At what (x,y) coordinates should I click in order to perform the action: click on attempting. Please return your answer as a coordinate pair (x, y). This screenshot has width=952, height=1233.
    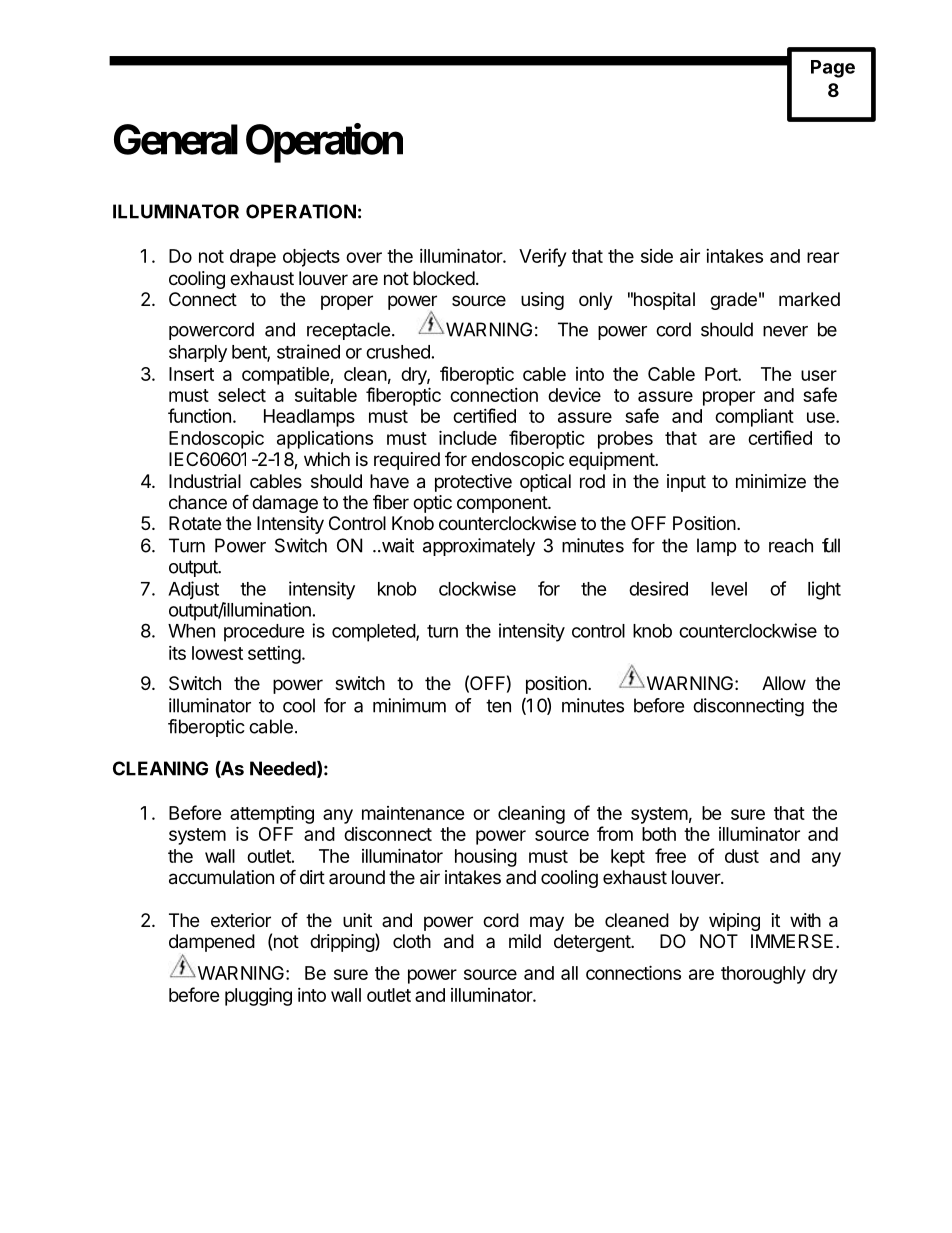
    Looking at the image, I should click on (272, 814).
